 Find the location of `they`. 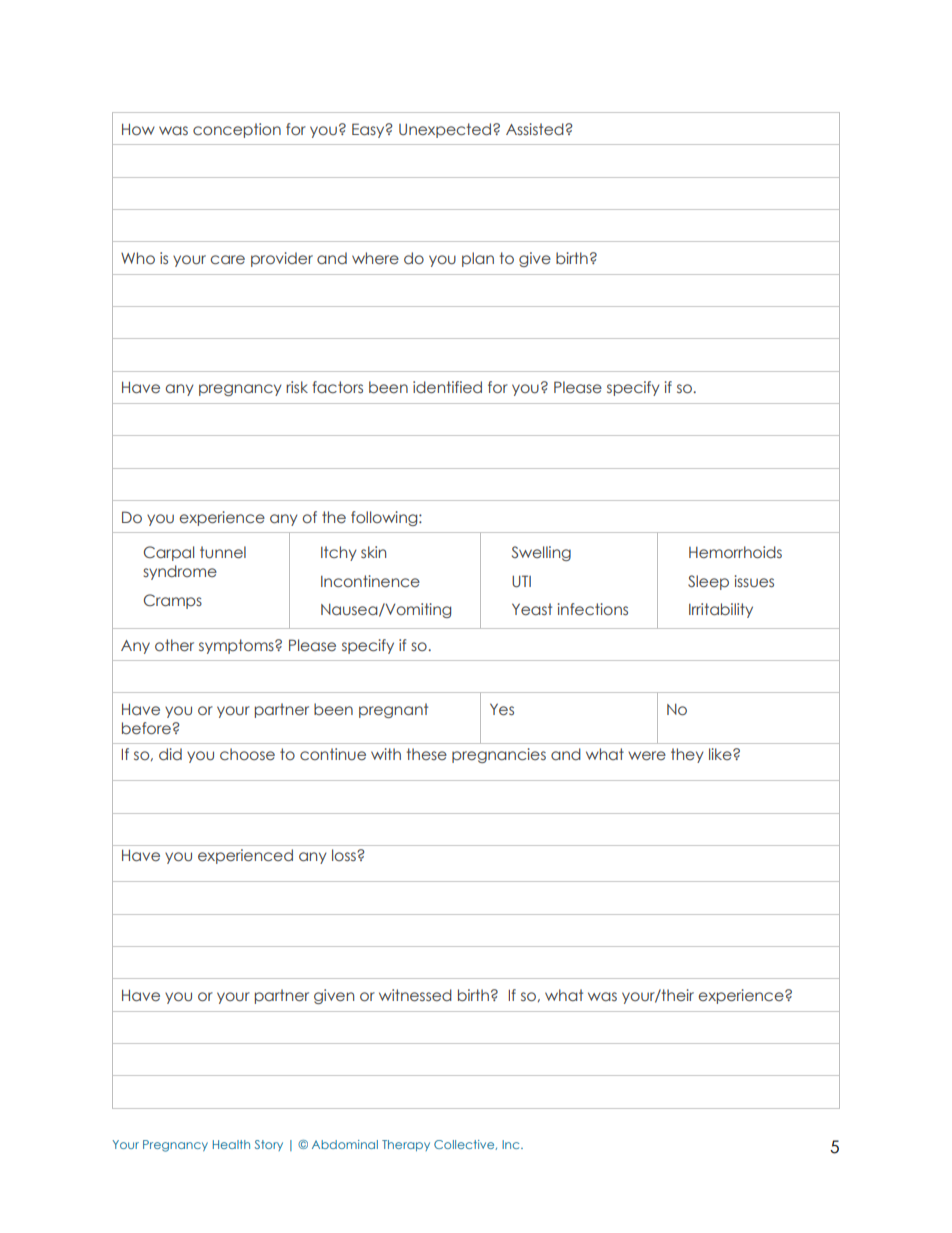

they is located at coordinates (687, 755).
